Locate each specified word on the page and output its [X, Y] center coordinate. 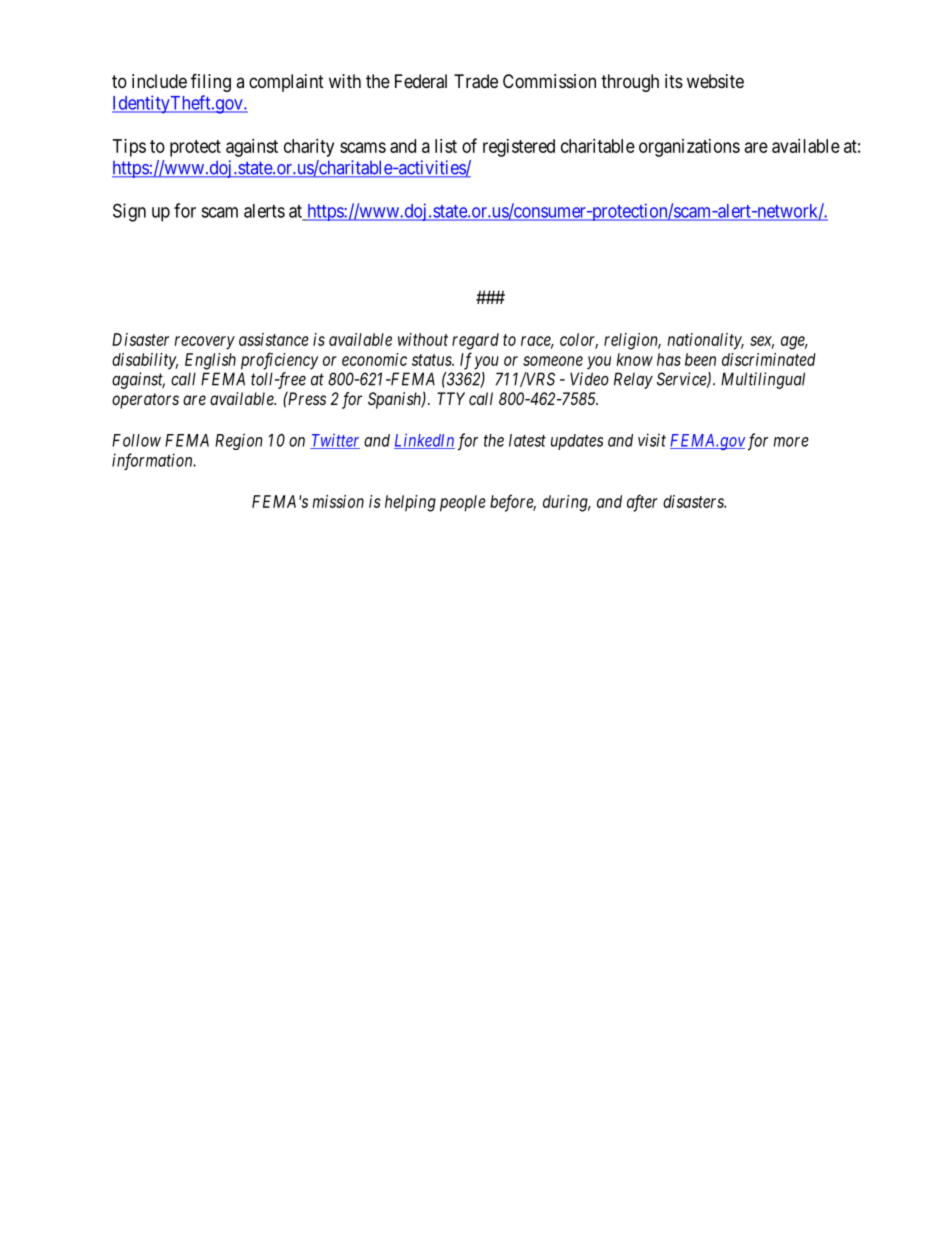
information [153, 461]
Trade [476, 81]
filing [211, 82]
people [463, 503]
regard [475, 341]
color [579, 340]
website [715, 81]
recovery [205, 343]
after [642, 503]
